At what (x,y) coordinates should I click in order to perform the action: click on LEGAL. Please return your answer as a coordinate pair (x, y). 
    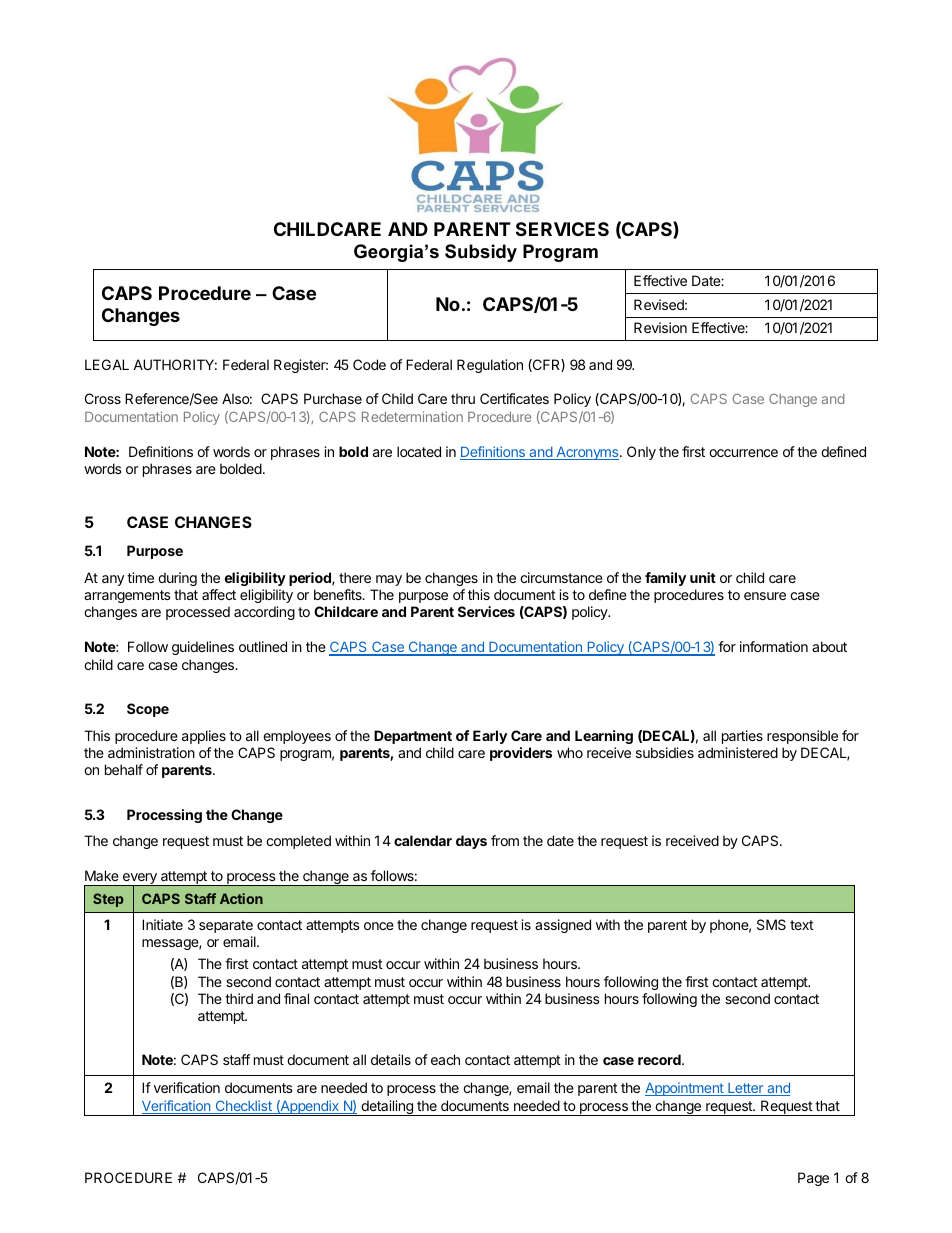
    Looking at the image, I should click on (107, 364).
